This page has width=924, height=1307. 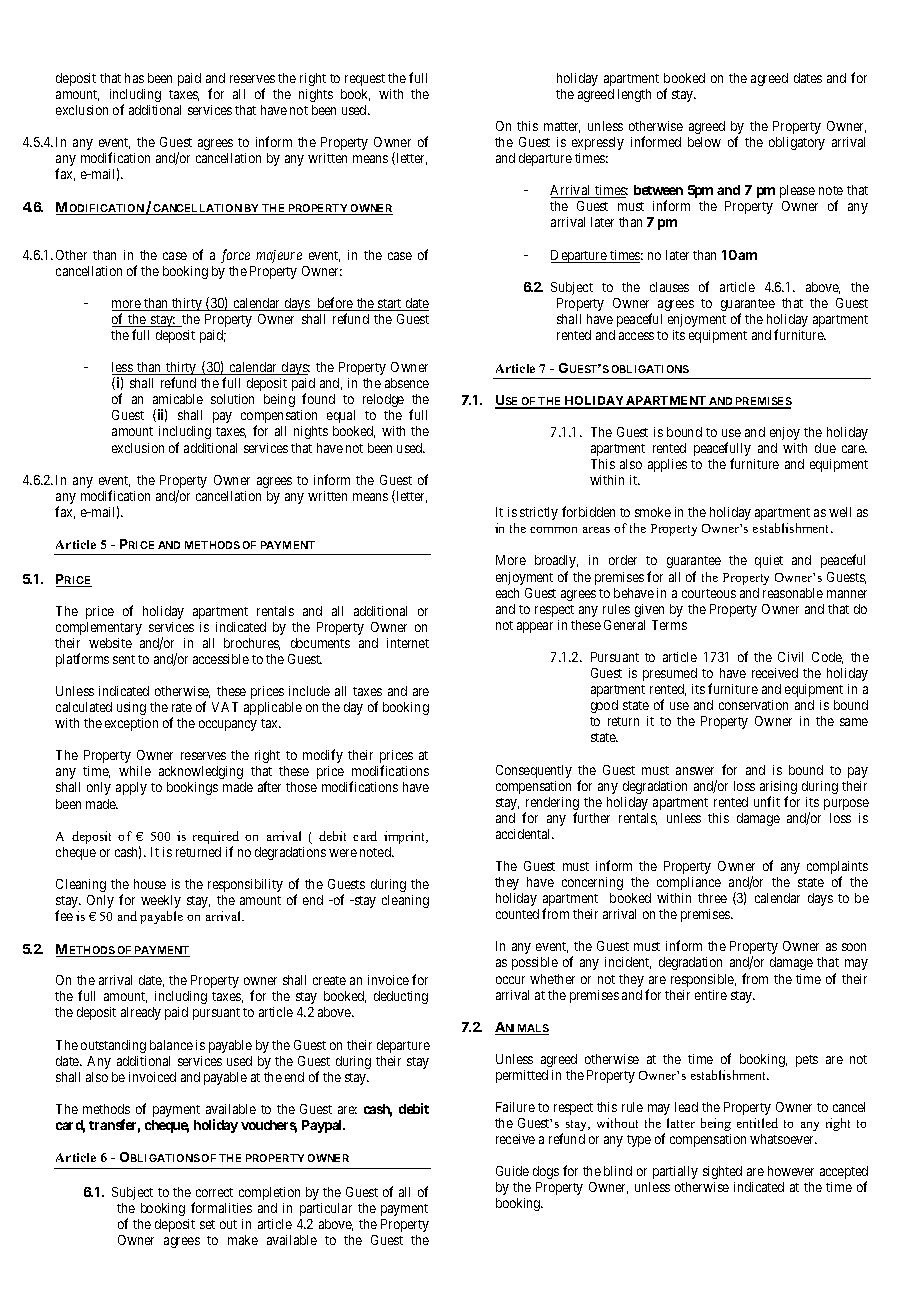 I want to click on set, so click(x=207, y=1224).
